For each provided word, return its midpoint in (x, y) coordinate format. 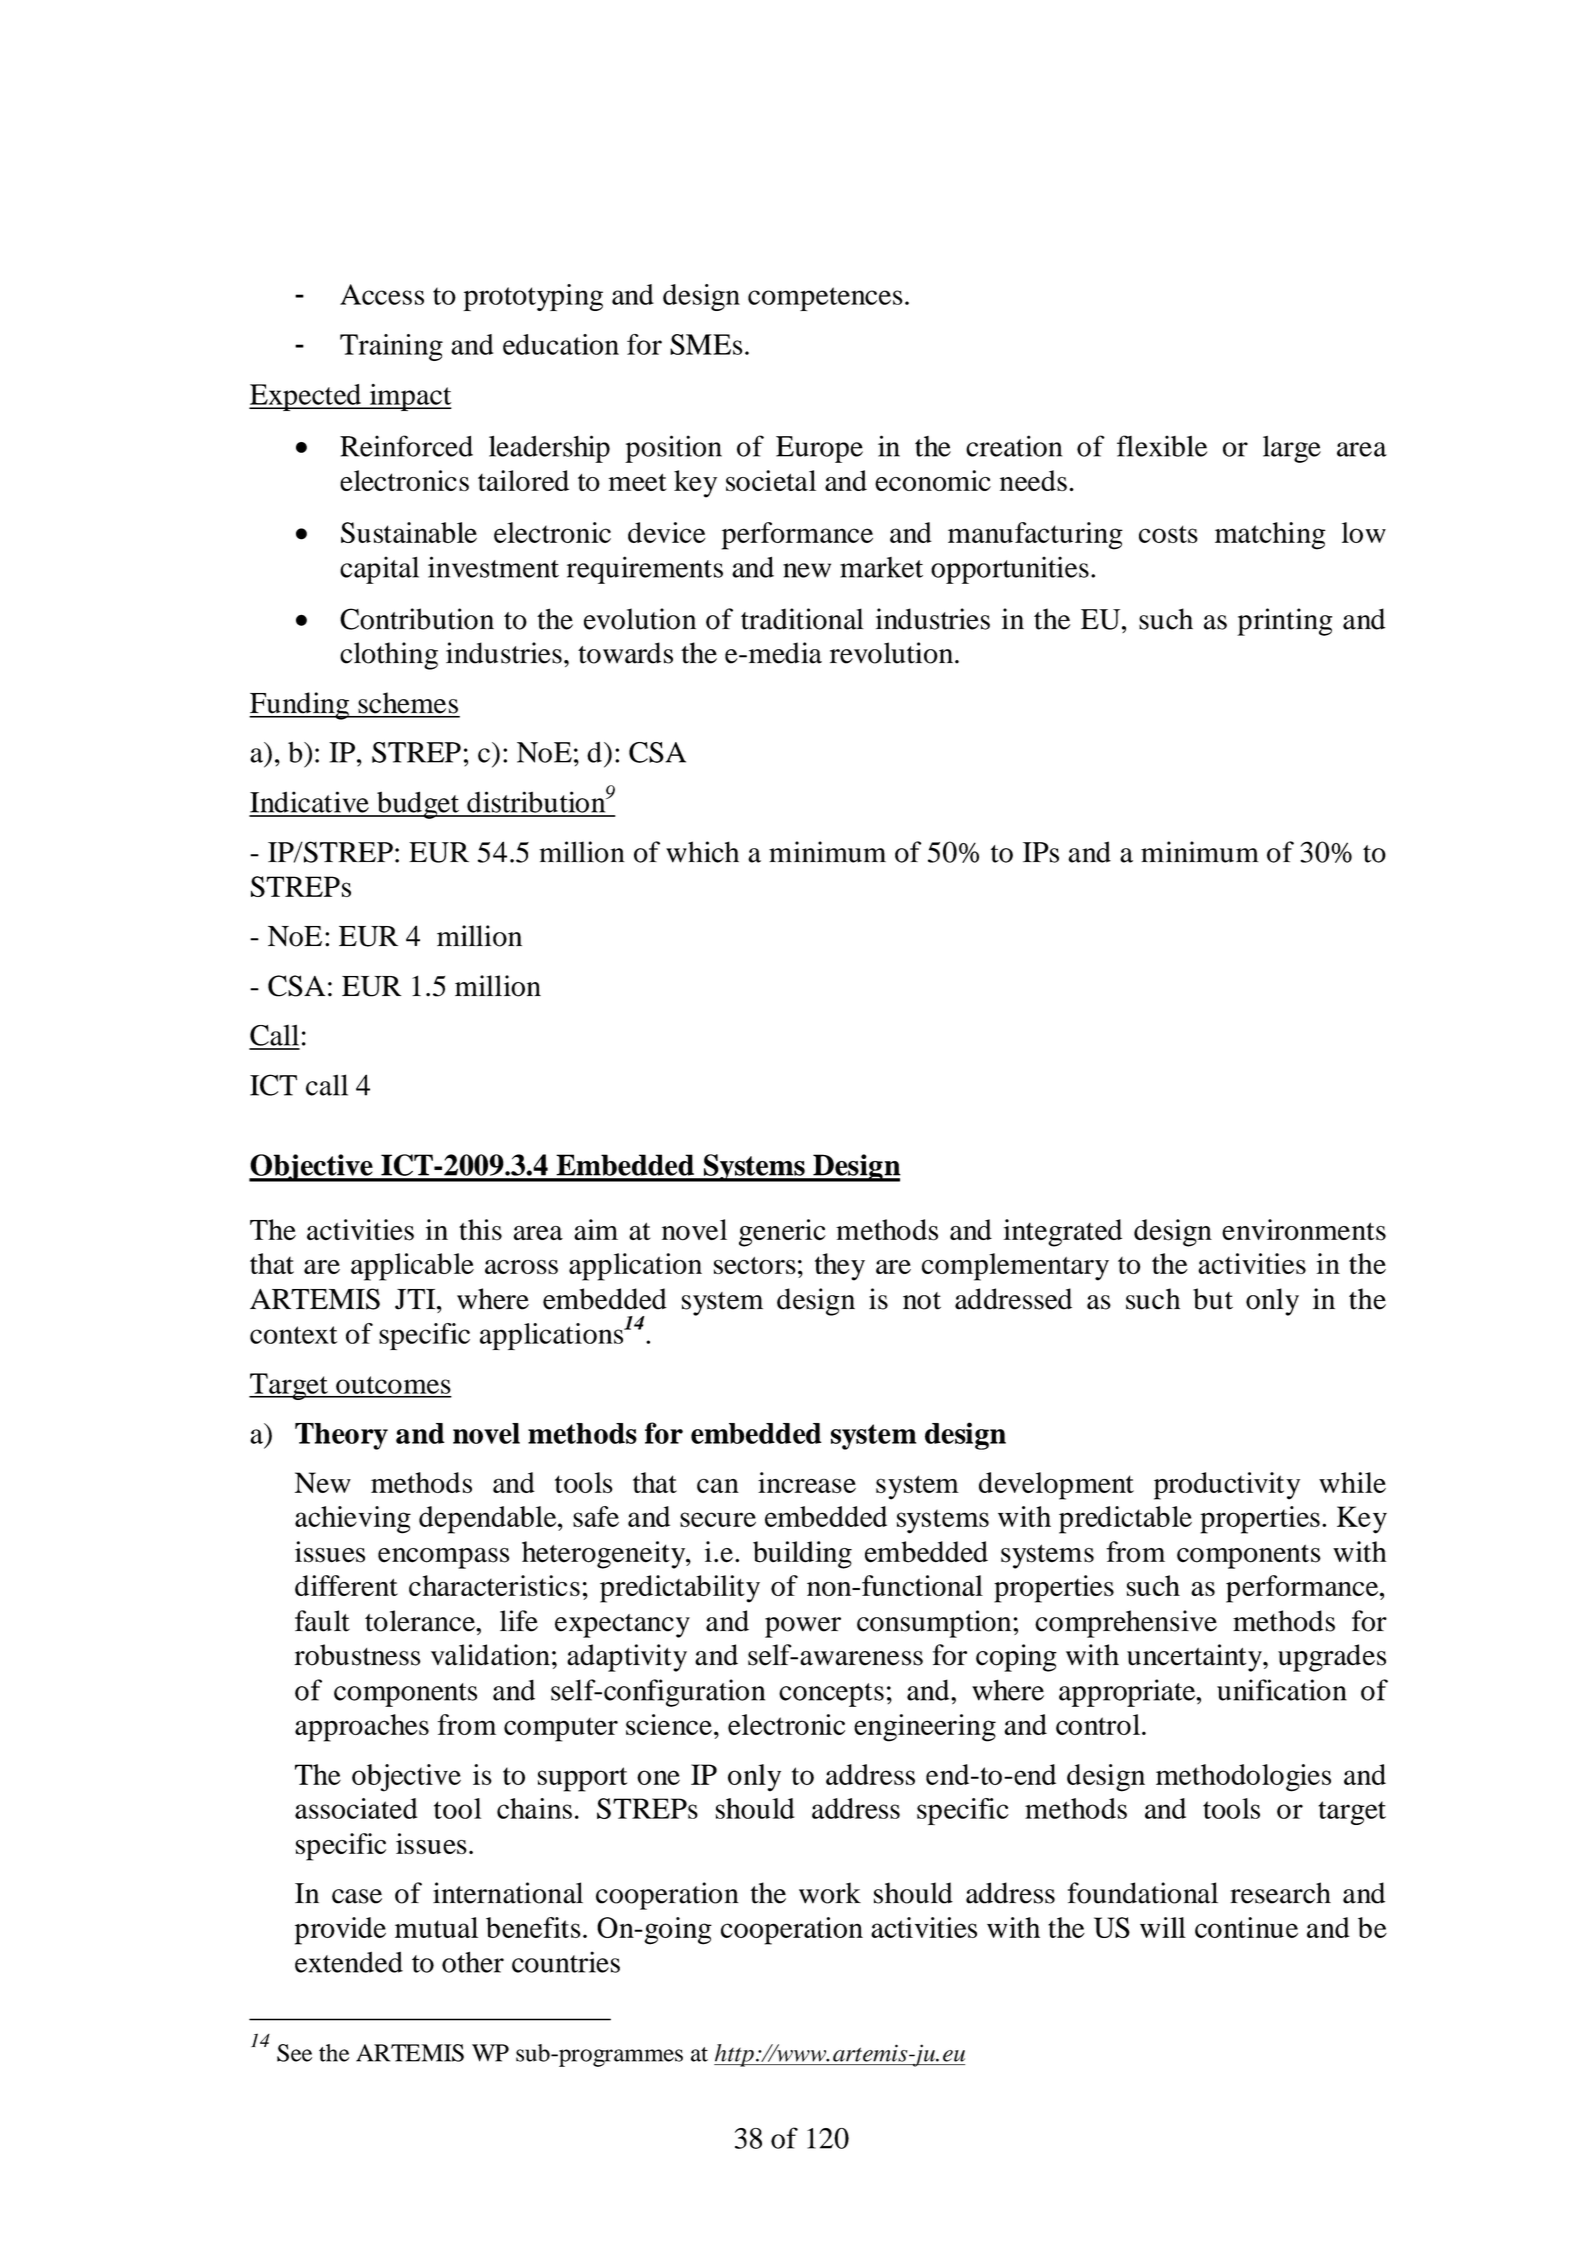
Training (391, 347)
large (1292, 449)
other (473, 1962)
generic (782, 1233)
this (480, 1230)
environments (1304, 1230)
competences (825, 299)
